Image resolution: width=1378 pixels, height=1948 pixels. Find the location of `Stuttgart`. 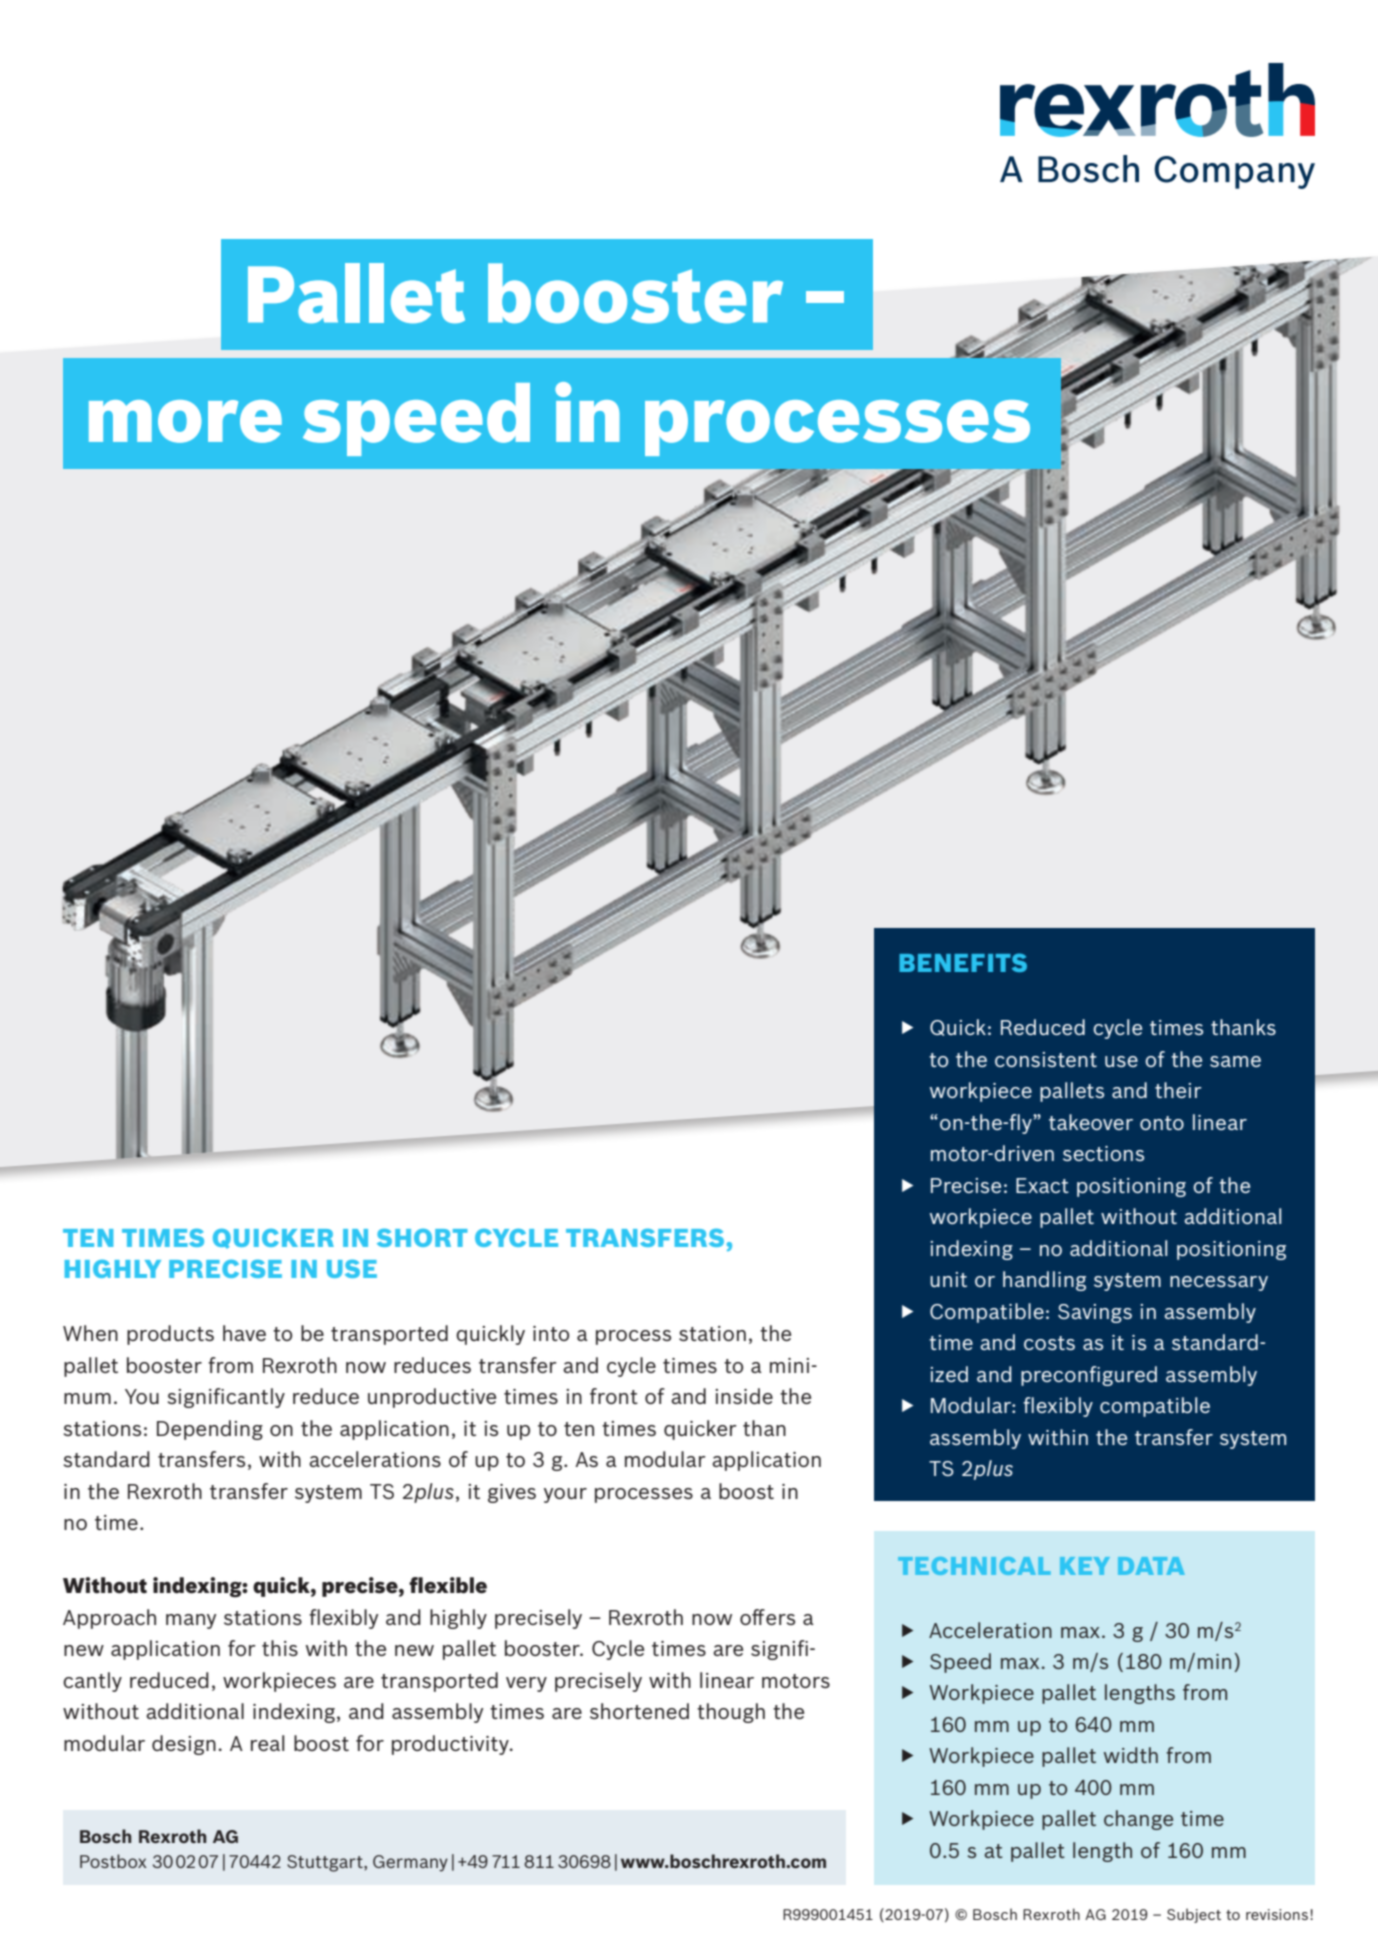

Stuttgart is located at coordinates (326, 1863).
